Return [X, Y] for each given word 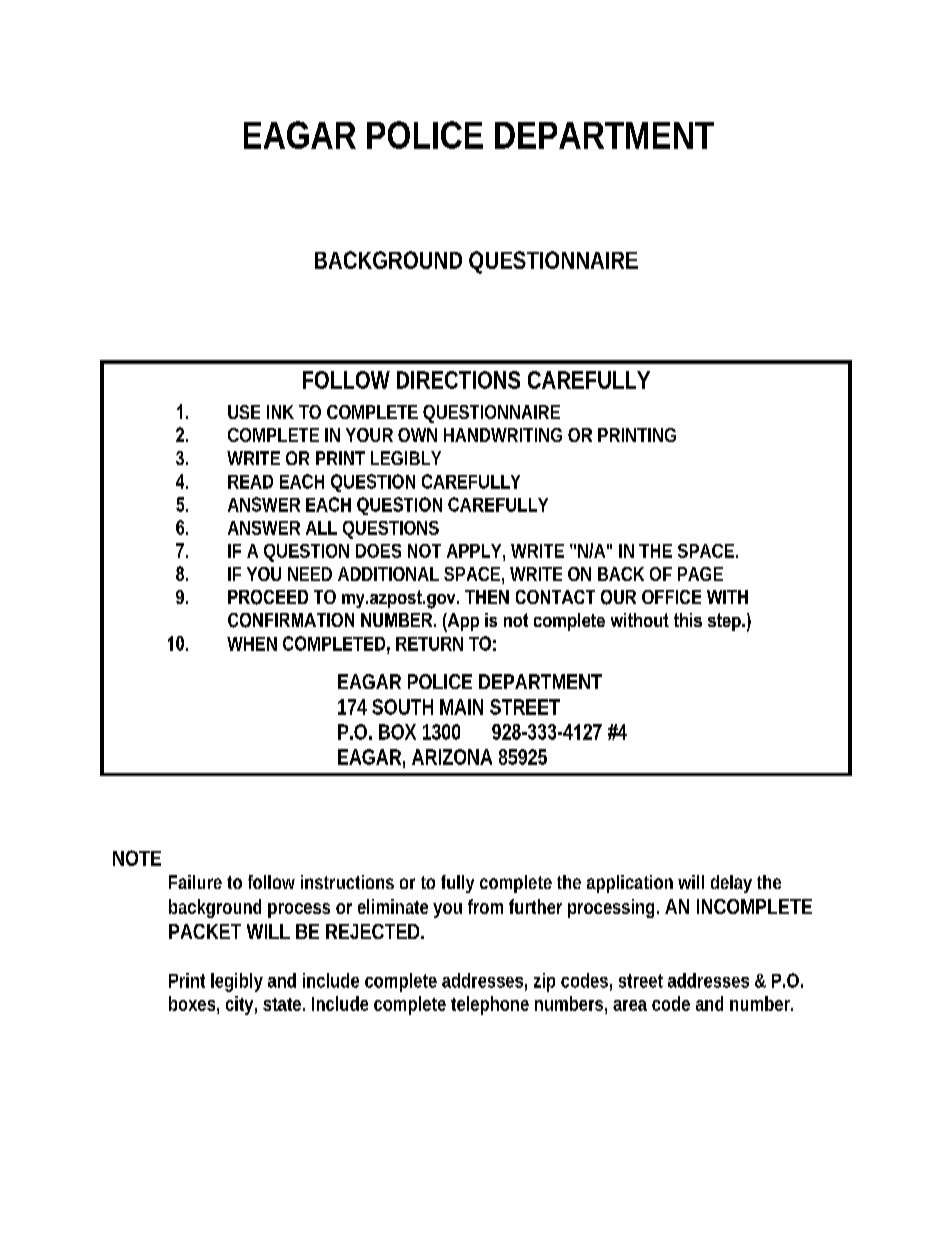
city [239, 1005]
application [630, 884]
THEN [487, 597]
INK [280, 412]
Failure [195, 882]
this [688, 620]
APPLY [474, 551]
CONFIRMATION [291, 620]
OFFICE [671, 597]
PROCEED [268, 597]
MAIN [461, 707]
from [485, 906]
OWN [417, 435]
